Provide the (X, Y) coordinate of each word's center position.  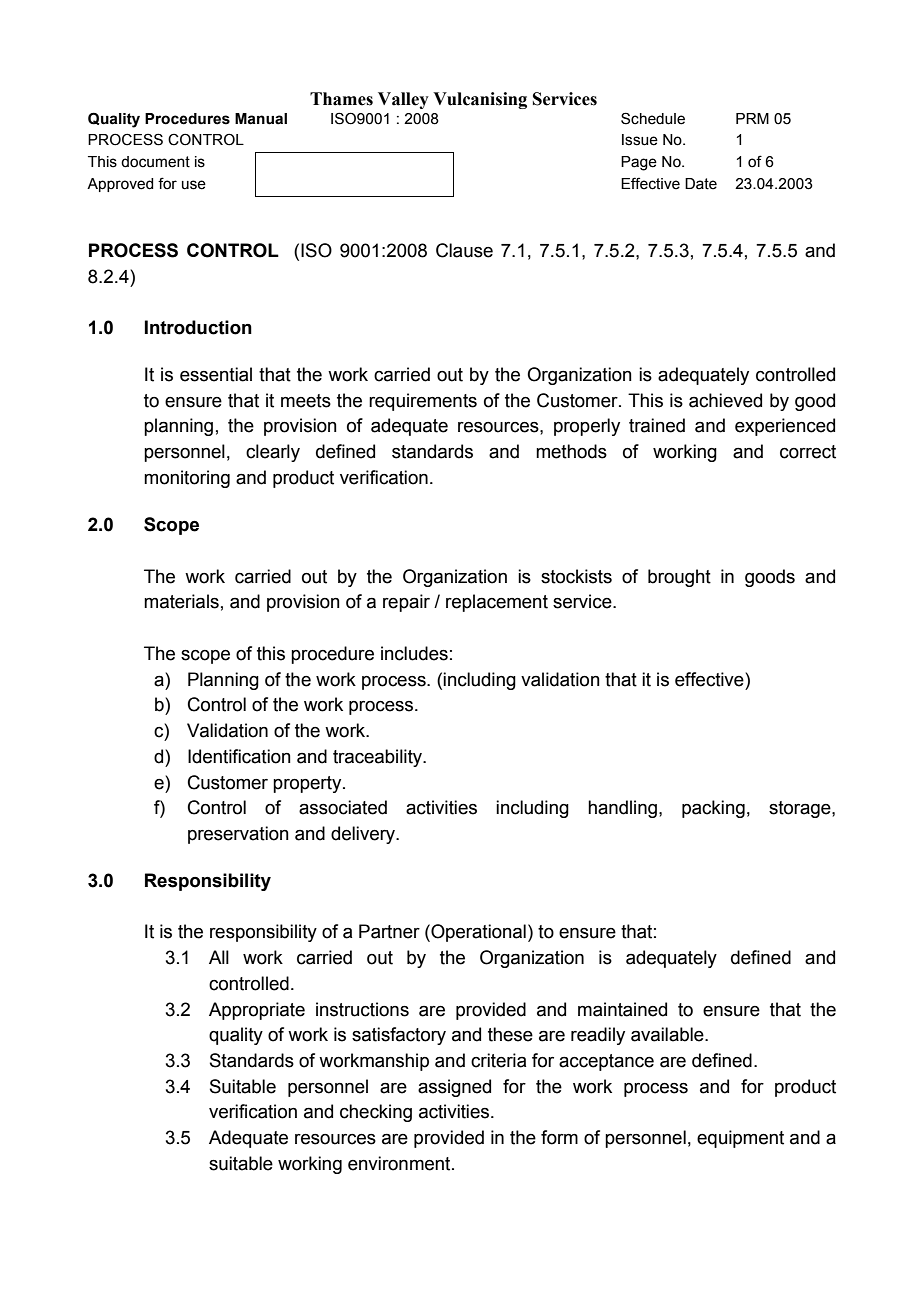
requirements (423, 402)
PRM (752, 118)
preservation (238, 835)
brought (679, 578)
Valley (403, 100)
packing (713, 809)
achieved (725, 400)
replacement (497, 603)
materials (181, 601)
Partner (389, 931)
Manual (261, 119)
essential (216, 374)
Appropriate (257, 1011)
